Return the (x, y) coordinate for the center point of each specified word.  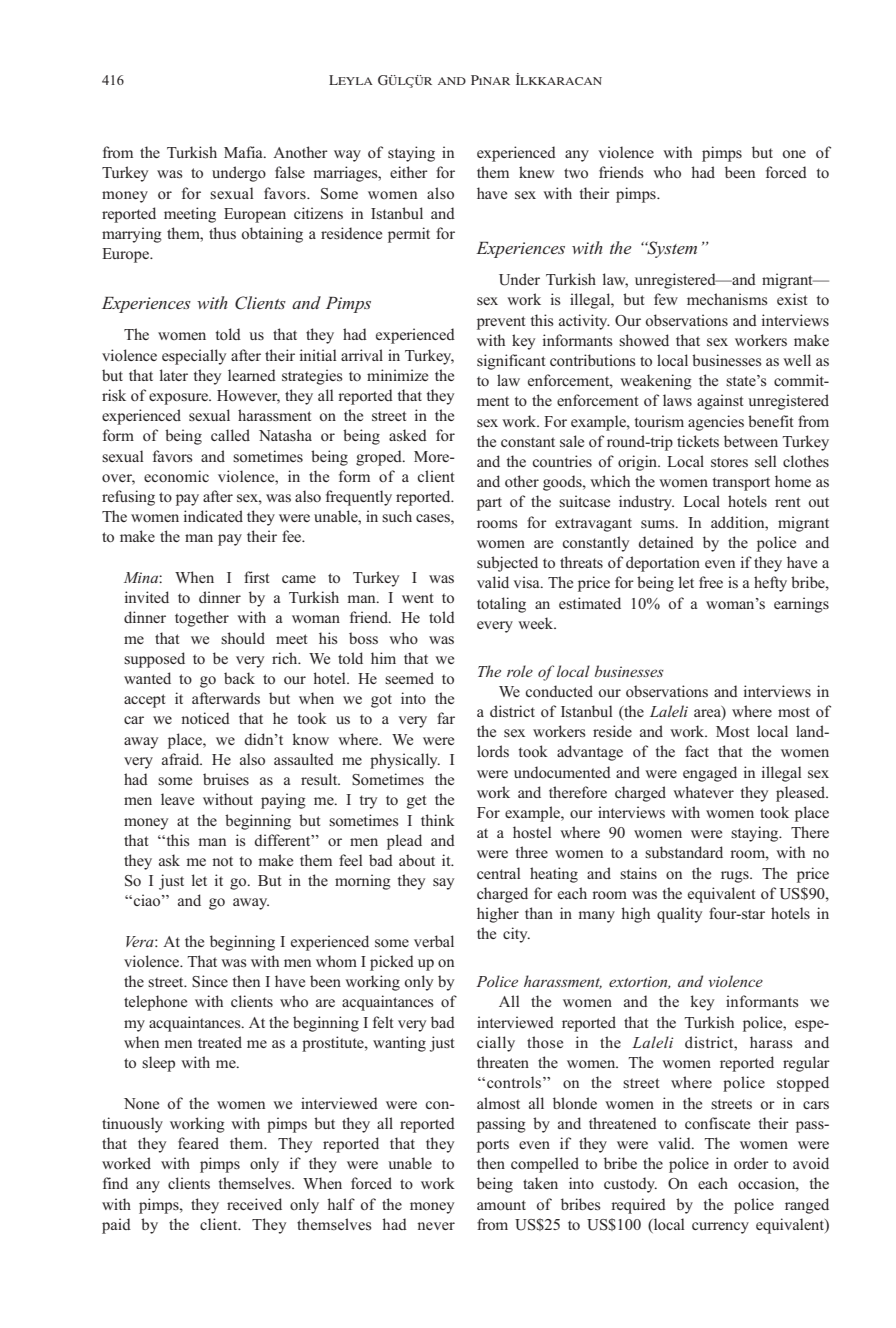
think (438, 820)
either (409, 172)
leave (177, 799)
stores (729, 462)
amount (501, 1205)
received (254, 1204)
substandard (684, 852)
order (751, 1163)
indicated (213, 516)
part (489, 504)
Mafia (244, 152)
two (576, 173)
